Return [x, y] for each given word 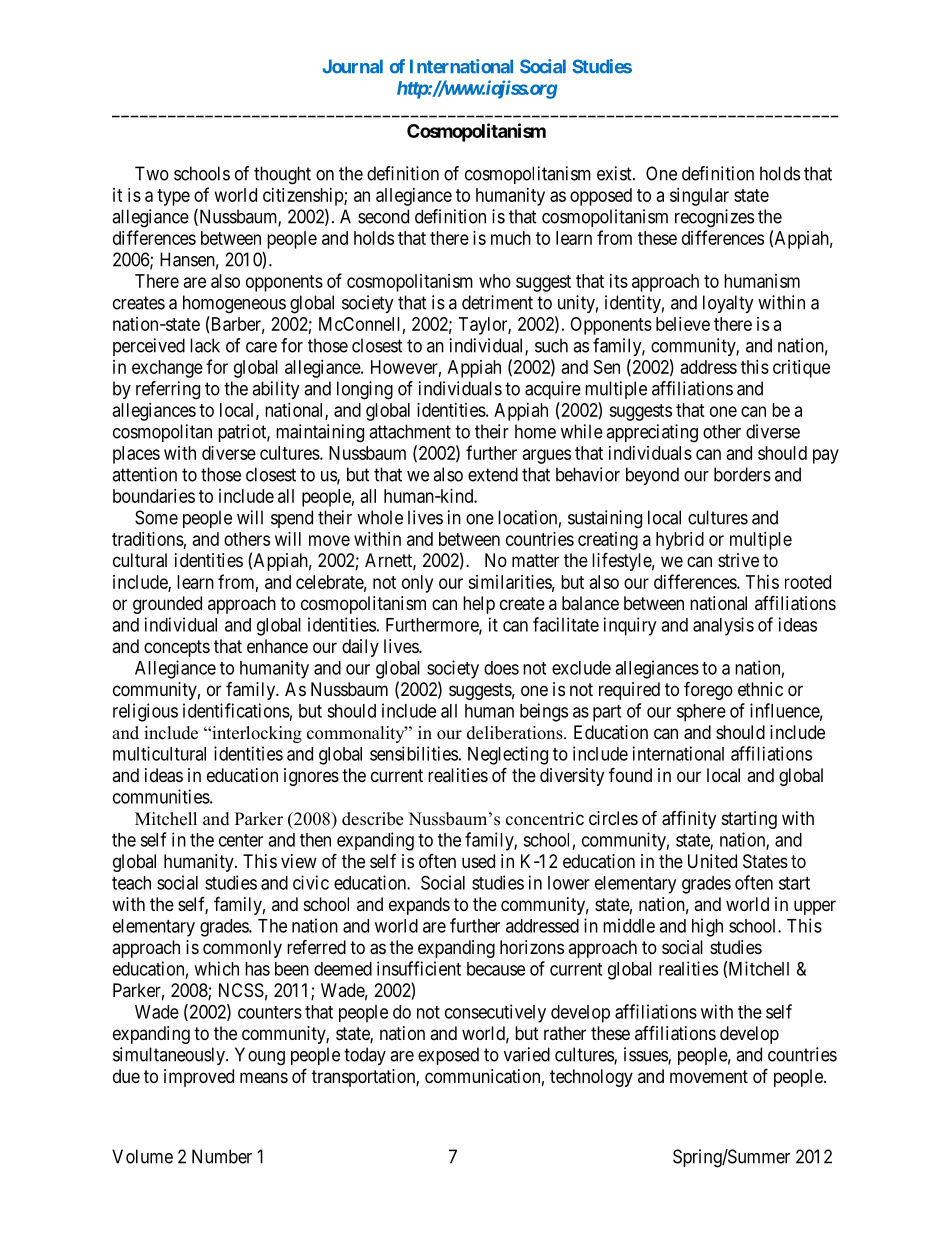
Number [222, 1156]
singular [699, 197]
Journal [352, 66]
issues [646, 1055]
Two [152, 173]
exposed [448, 1056]
